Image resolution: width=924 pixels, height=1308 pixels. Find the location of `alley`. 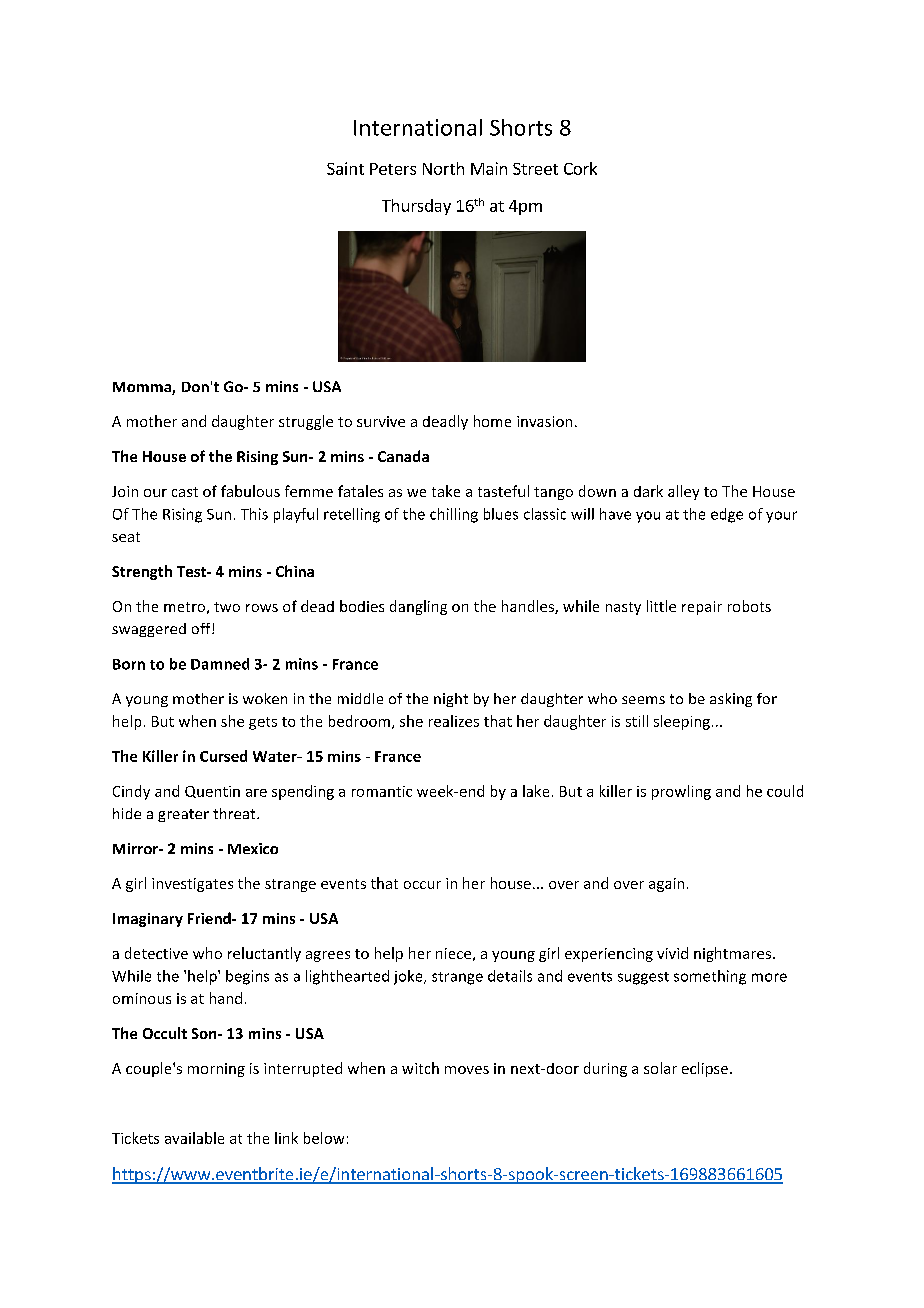

alley is located at coordinates (683, 492).
